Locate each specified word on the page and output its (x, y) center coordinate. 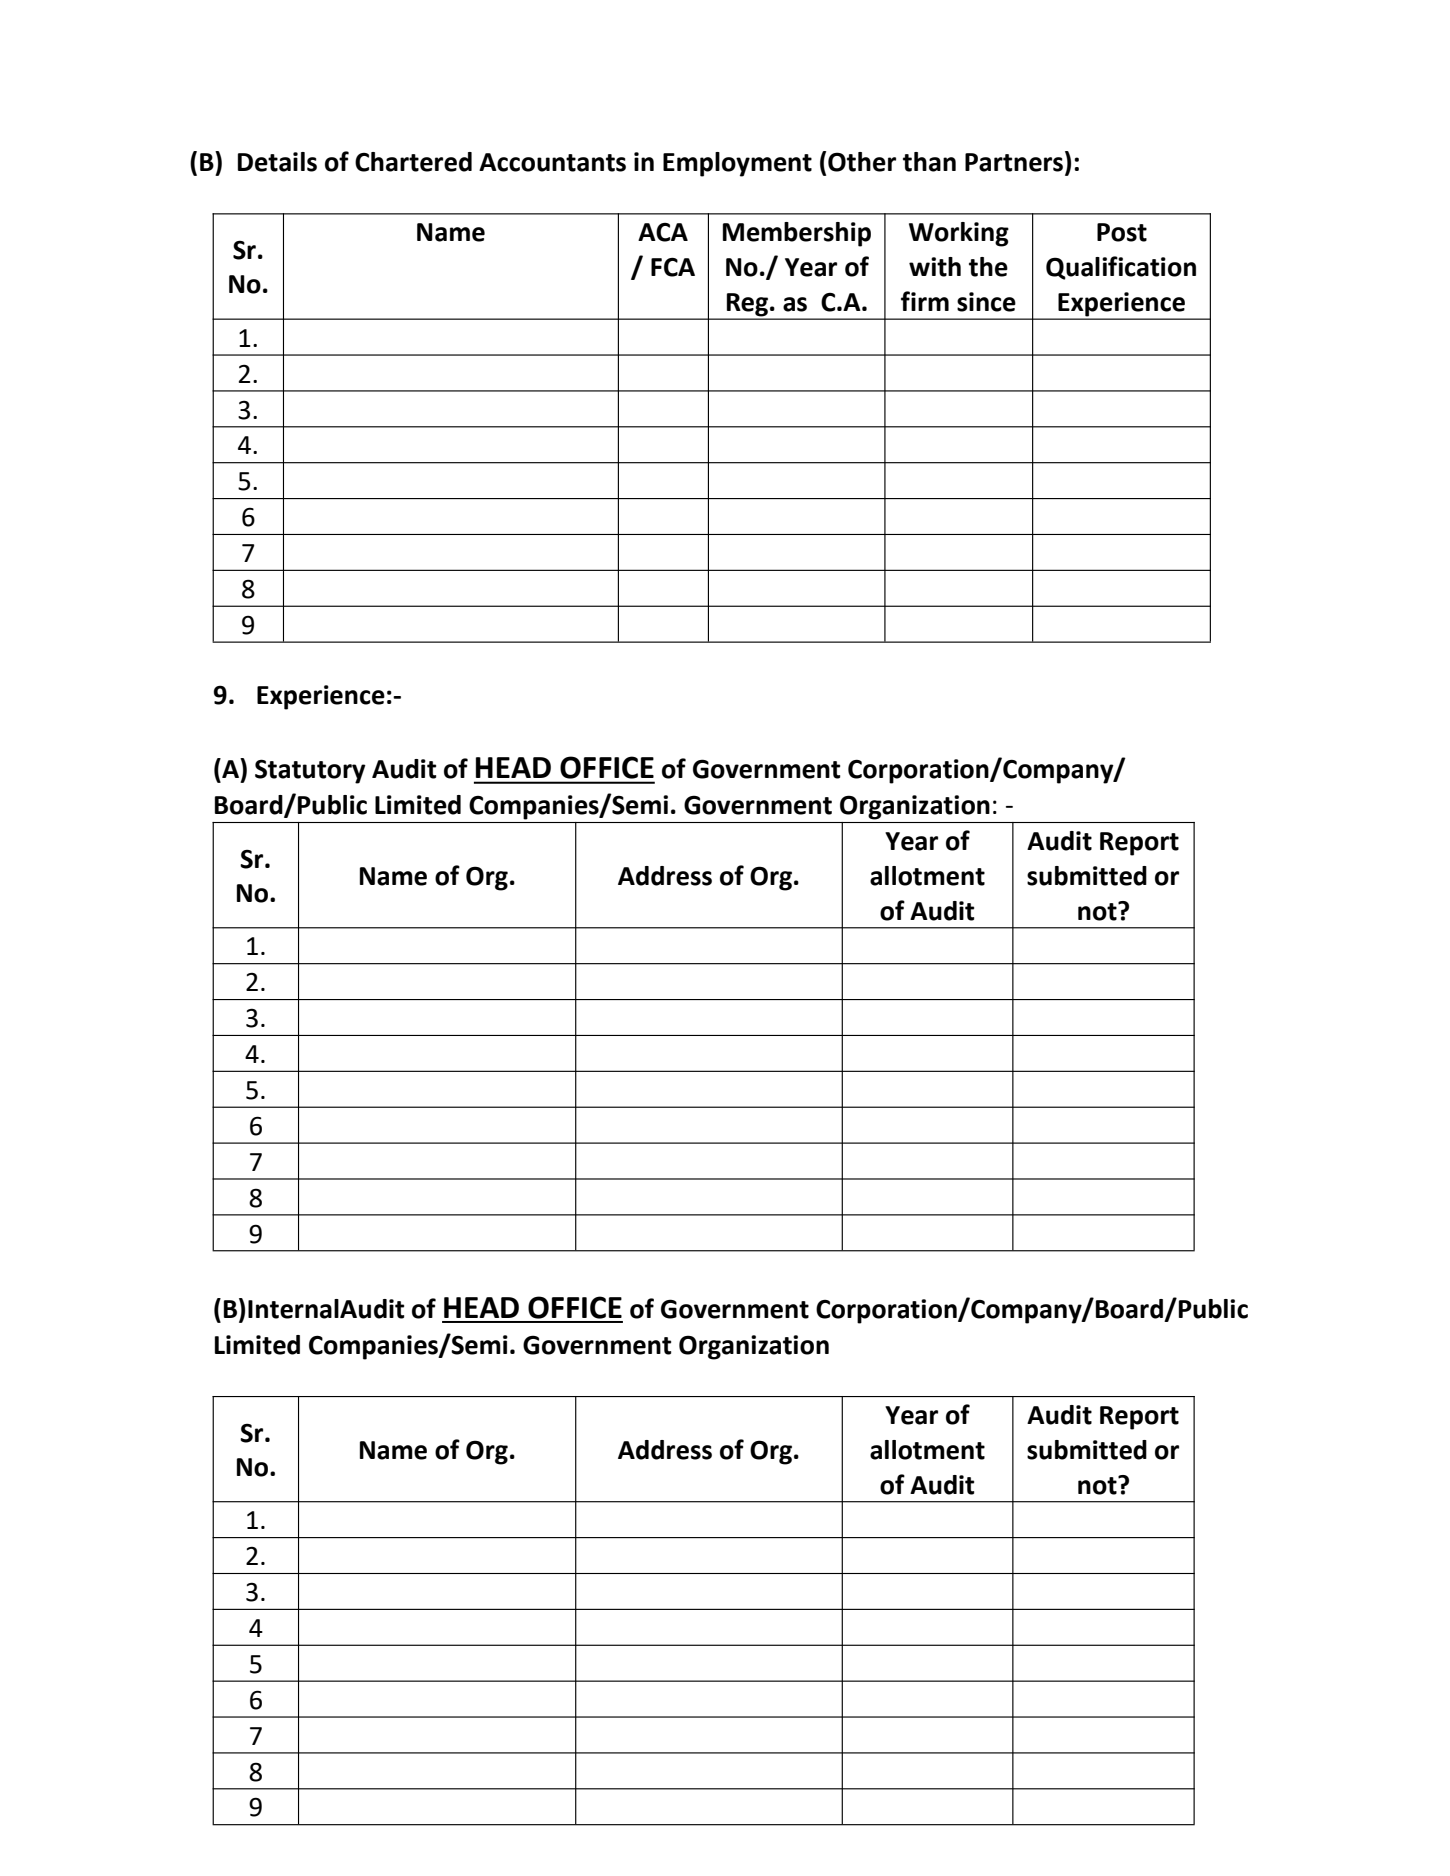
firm (925, 301)
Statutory (310, 771)
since (986, 302)
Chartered (413, 162)
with (935, 267)
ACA (663, 232)
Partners (1014, 162)
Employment (737, 164)
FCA (673, 267)
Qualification (1121, 268)
